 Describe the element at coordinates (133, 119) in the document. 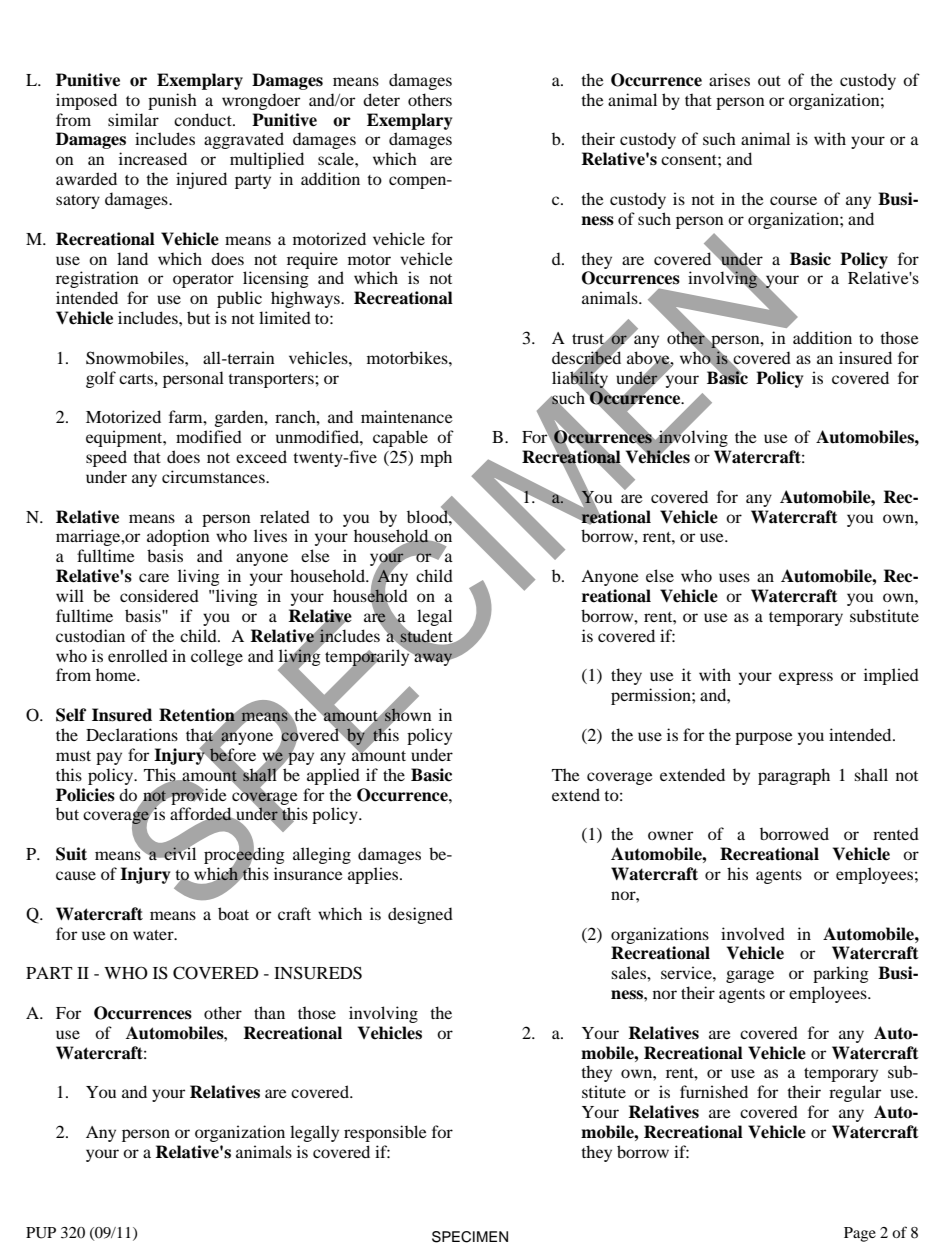

I see `similar` at that location.
